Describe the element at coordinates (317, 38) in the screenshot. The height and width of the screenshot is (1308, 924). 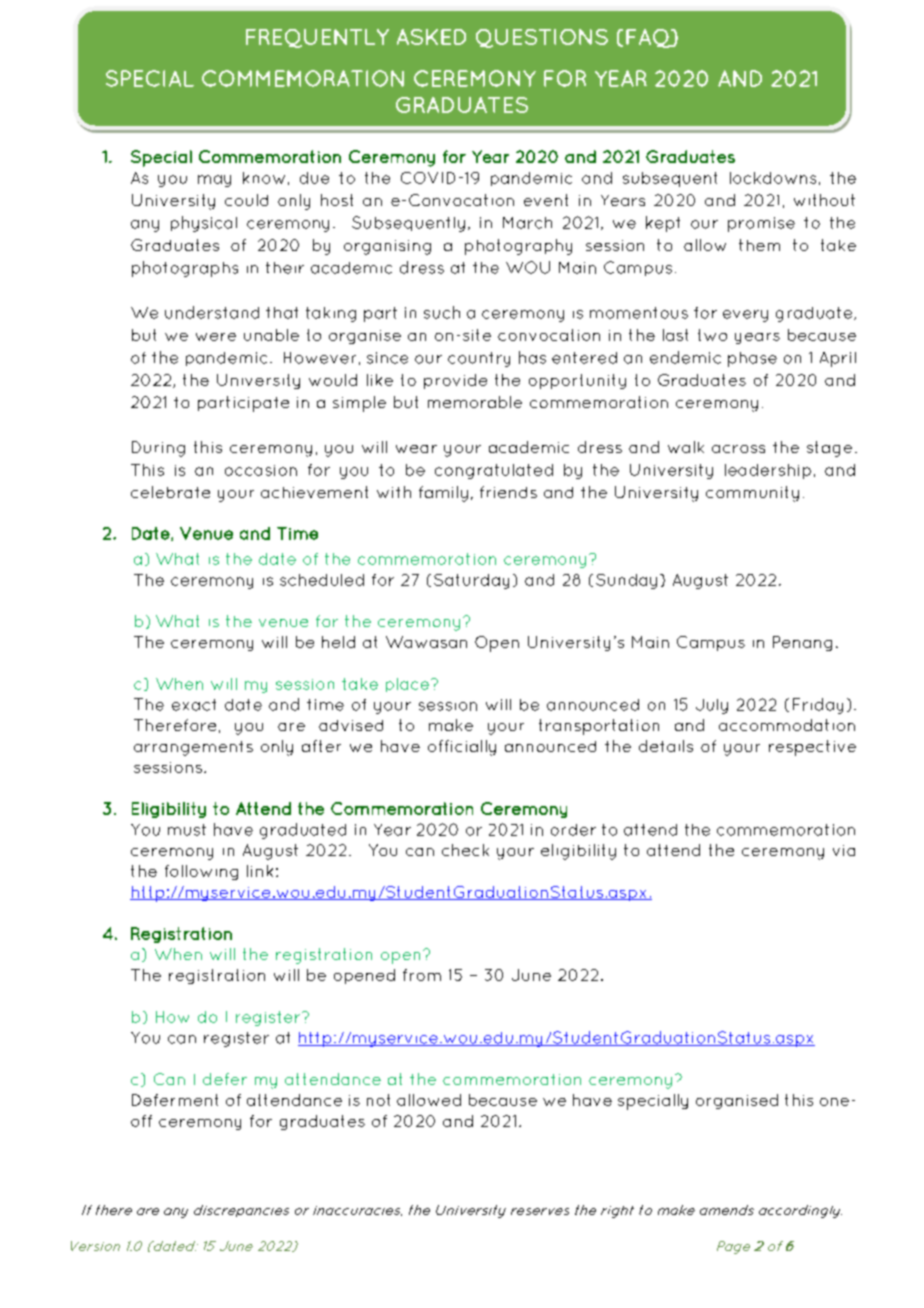
I see `FREQUENTLY` at that location.
